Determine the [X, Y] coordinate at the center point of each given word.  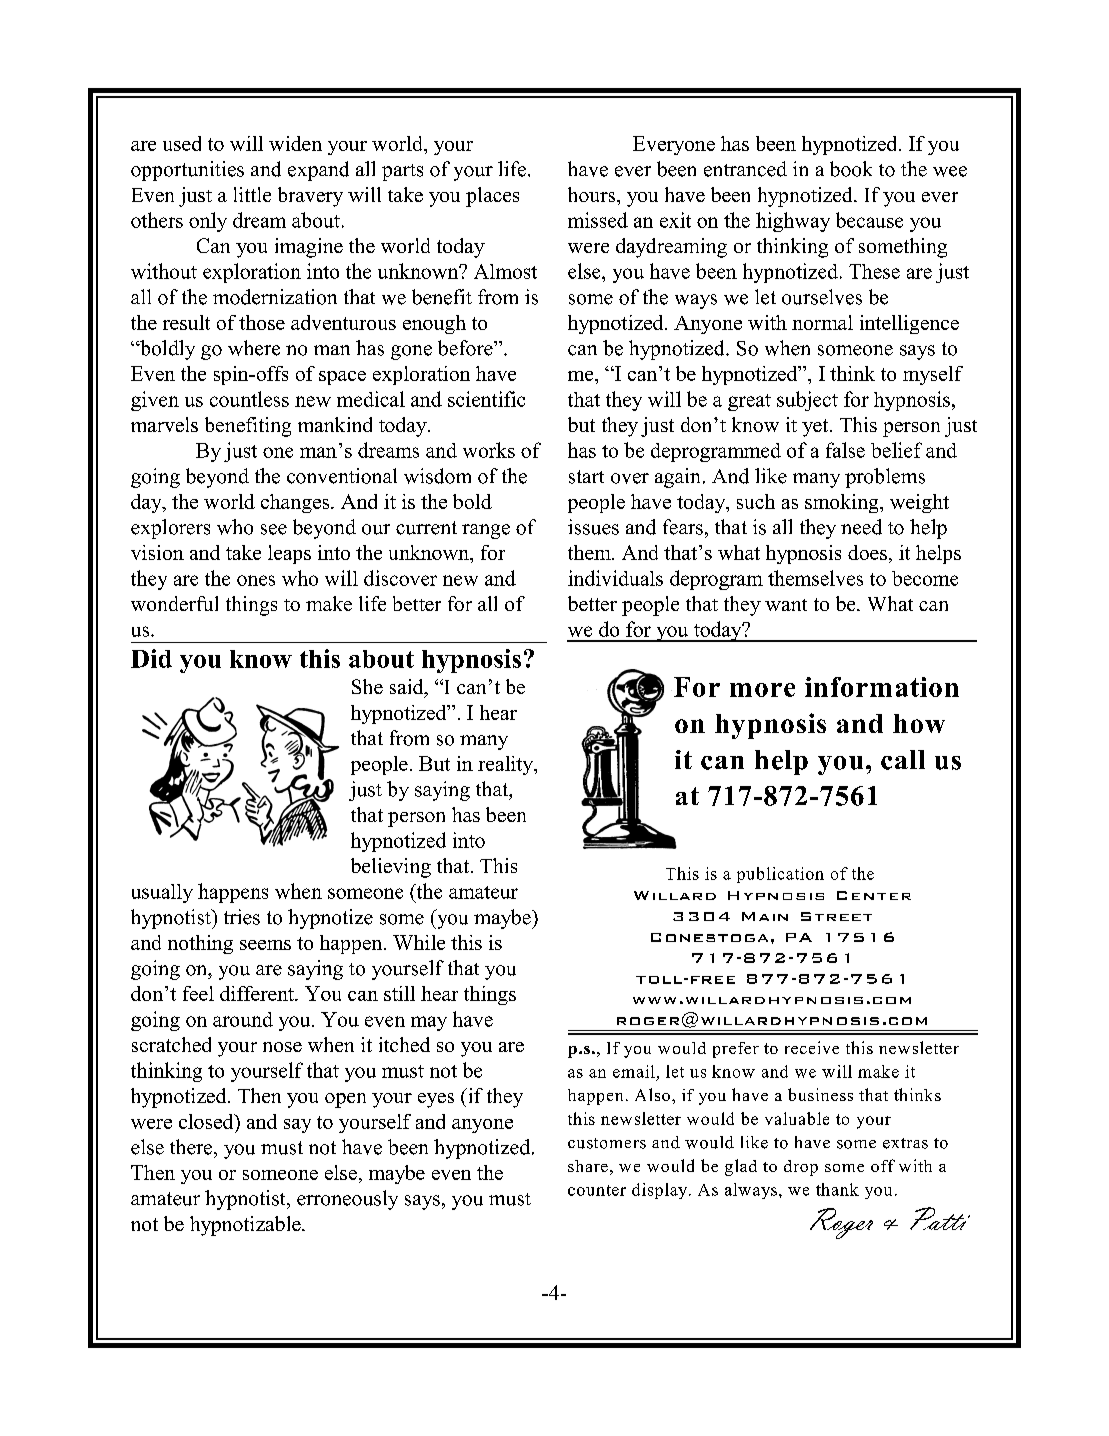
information [882, 687]
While [419, 942]
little [252, 194]
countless [249, 399]
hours [593, 194]
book [851, 169]
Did [151, 658]
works [489, 450]
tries [242, 917]
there [192, 1147]
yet [816, 428]
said [408, 688]
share [588, 1166]
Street [836, 916]
